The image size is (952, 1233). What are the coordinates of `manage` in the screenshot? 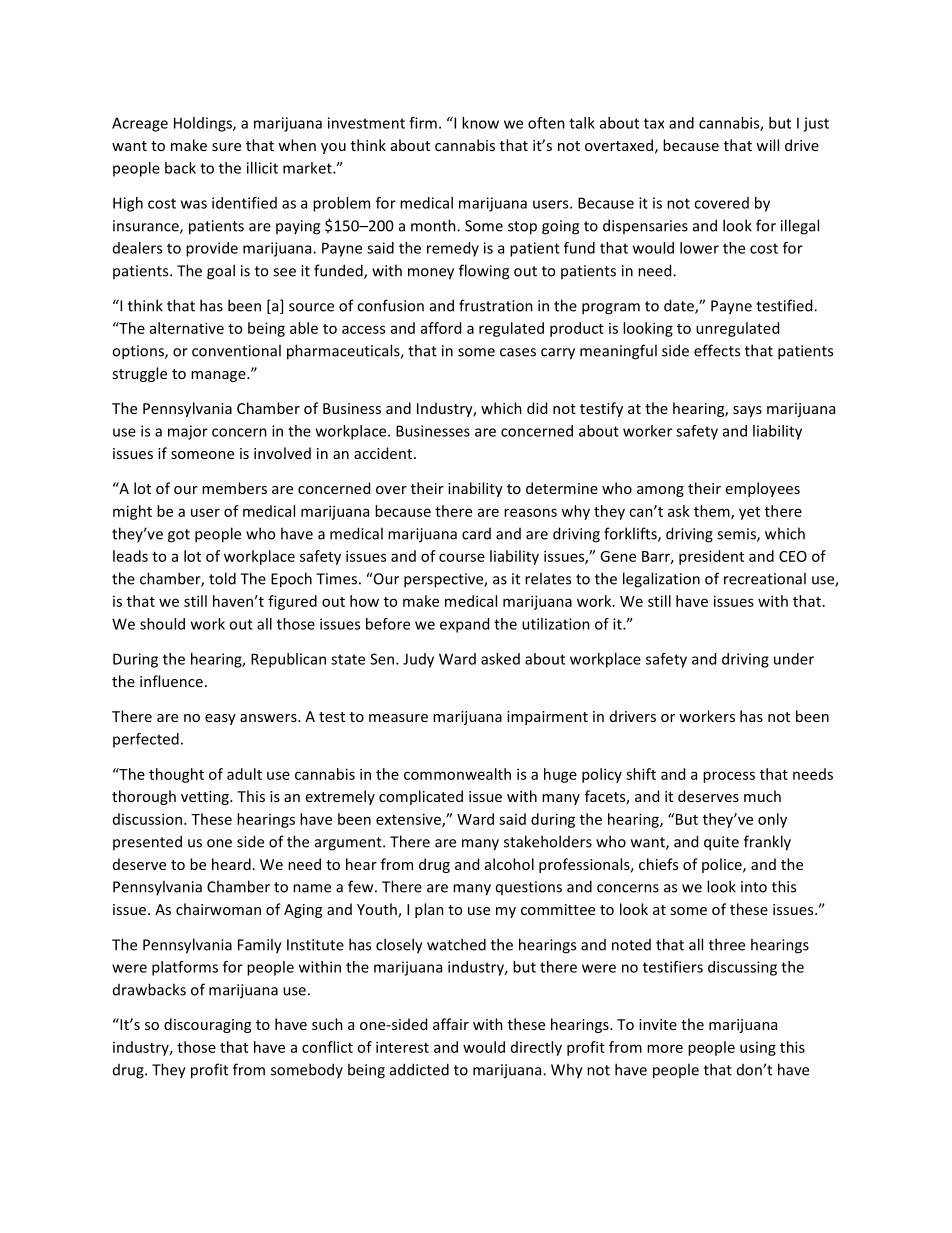 It's located at (219, 376).
